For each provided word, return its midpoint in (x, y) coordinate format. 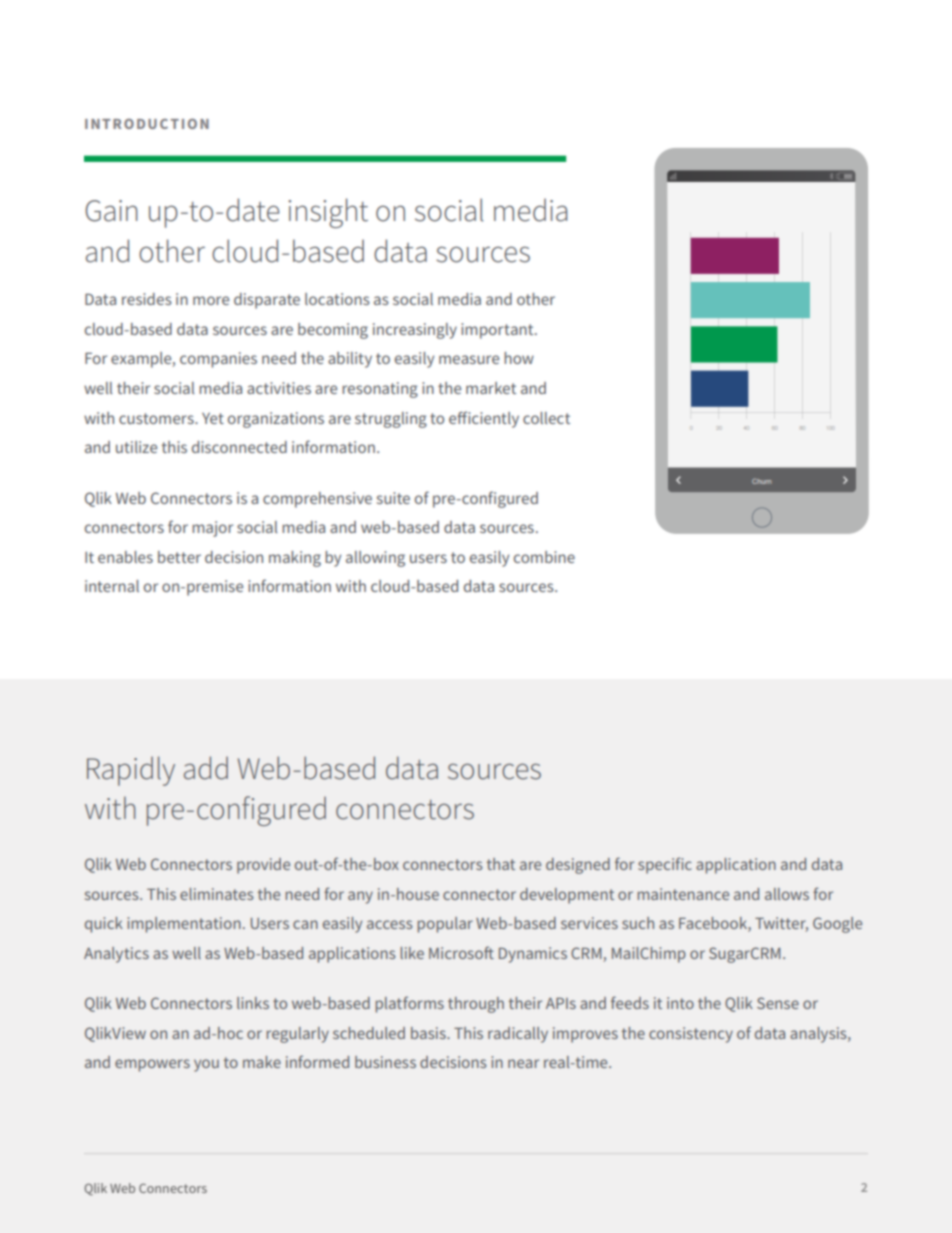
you (206, 1065)
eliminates (217, 894)
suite (393, 498)
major (212, 529)
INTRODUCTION (147, 124)
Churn (761, 481)
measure (469, 359)
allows (787, 894)
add (206, 768)
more (211, 300)
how (519, 358)
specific (665, 865)
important (498, 331)
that (501, 864)
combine (544, 557)
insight (328, 213)
